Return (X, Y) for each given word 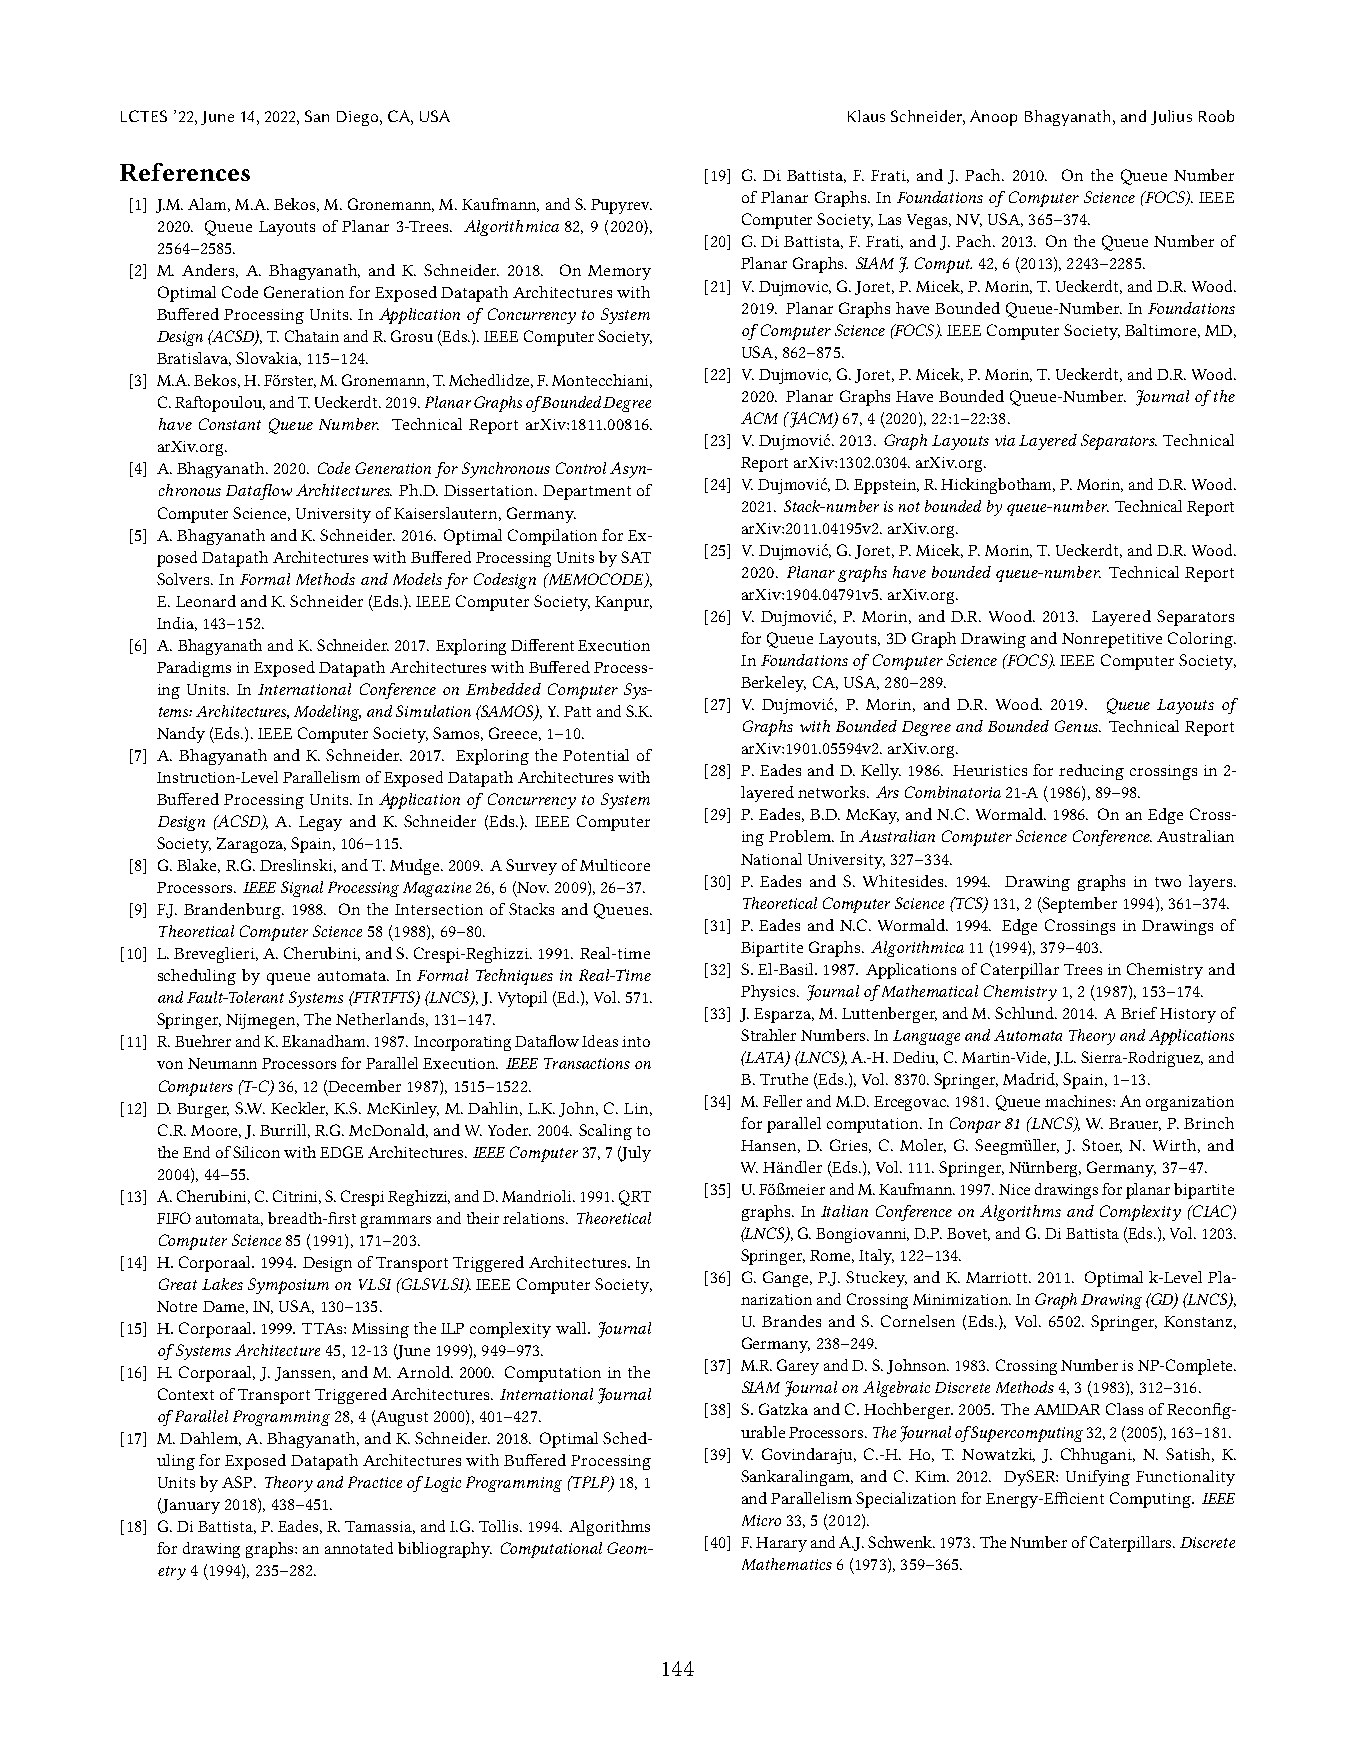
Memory (619, 272)
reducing (1091, 772)
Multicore (615, 865)
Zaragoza (251, 845)
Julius (1171, 117)
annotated (359, 1548)
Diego (359, 118)
